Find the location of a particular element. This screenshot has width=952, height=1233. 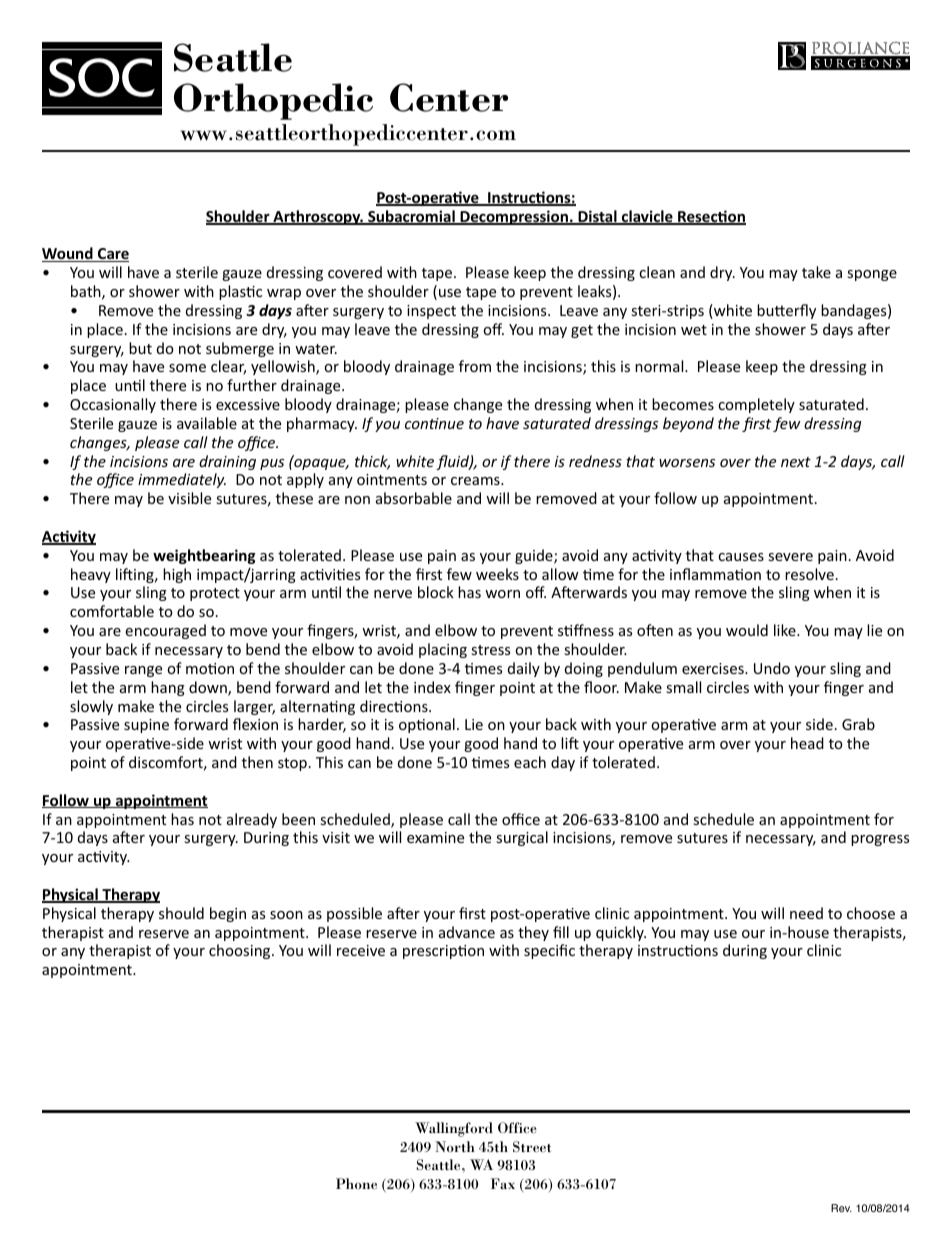

need is located at coordinates (806, 913).
